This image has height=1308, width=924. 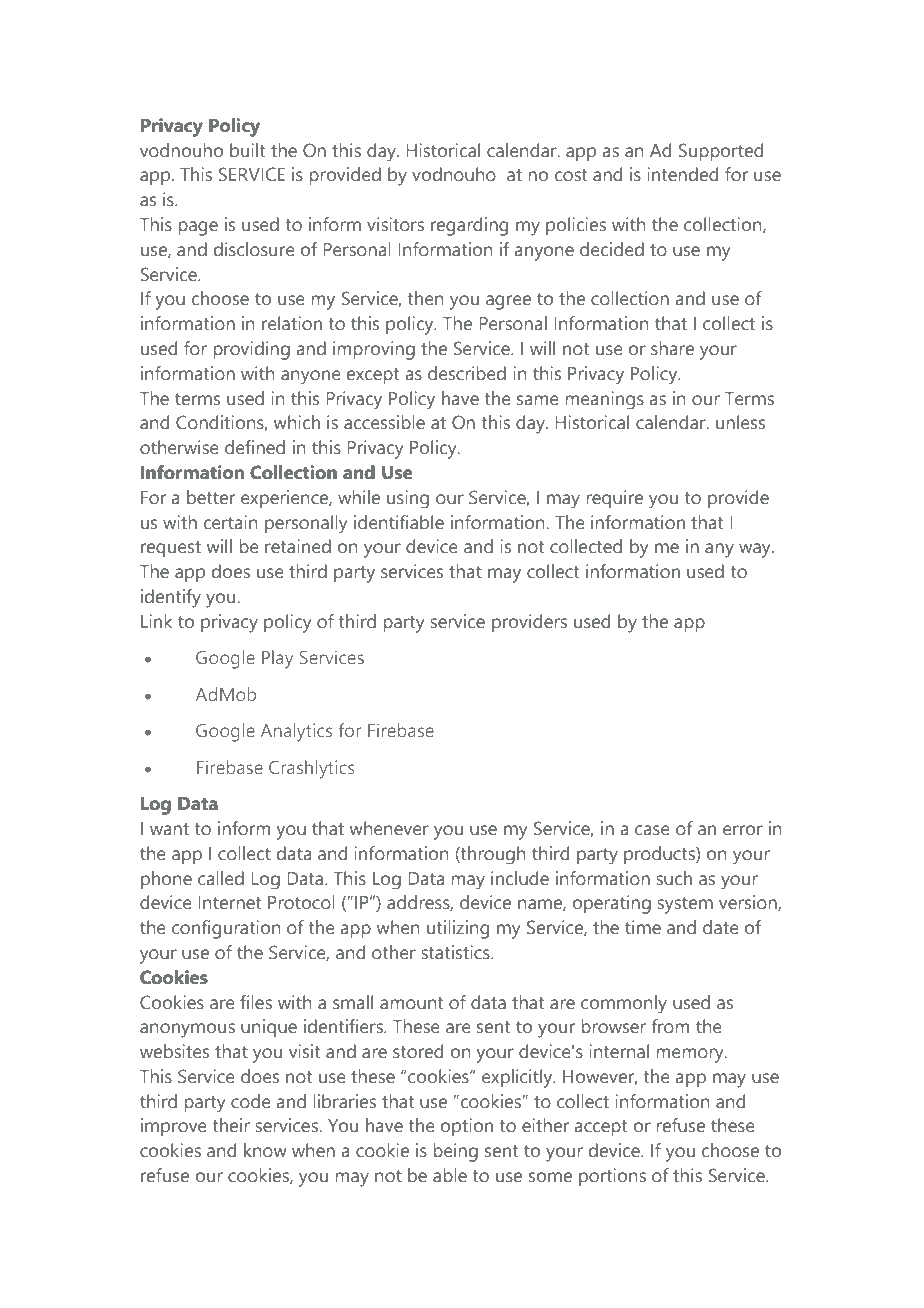 What do you see at coordinates (756, 550) in the image?
I see `way` at bounding box center [756, 550].
